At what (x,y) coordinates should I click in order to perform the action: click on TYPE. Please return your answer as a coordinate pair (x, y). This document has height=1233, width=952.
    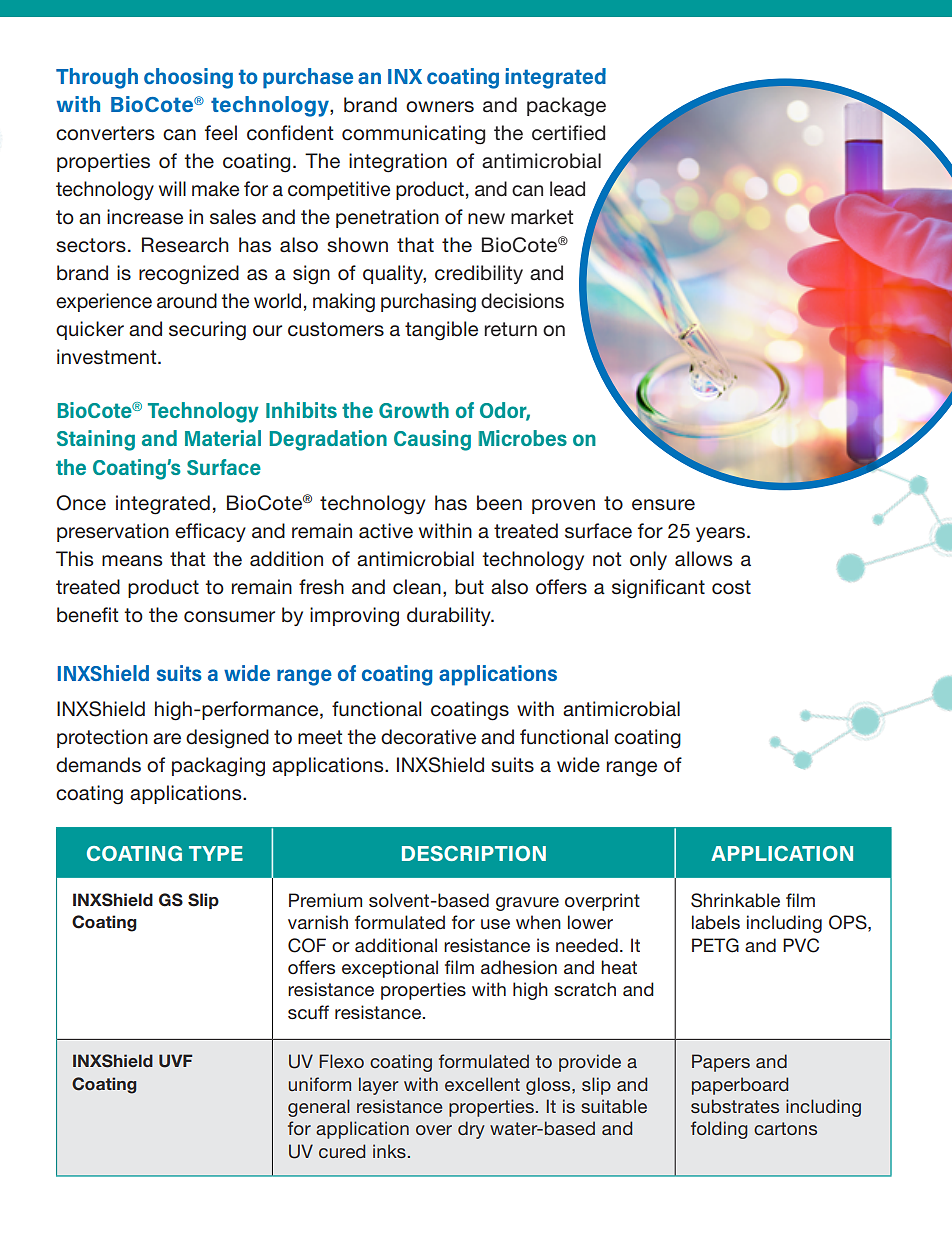
    Looking at the image, I should click on (216, 853).
